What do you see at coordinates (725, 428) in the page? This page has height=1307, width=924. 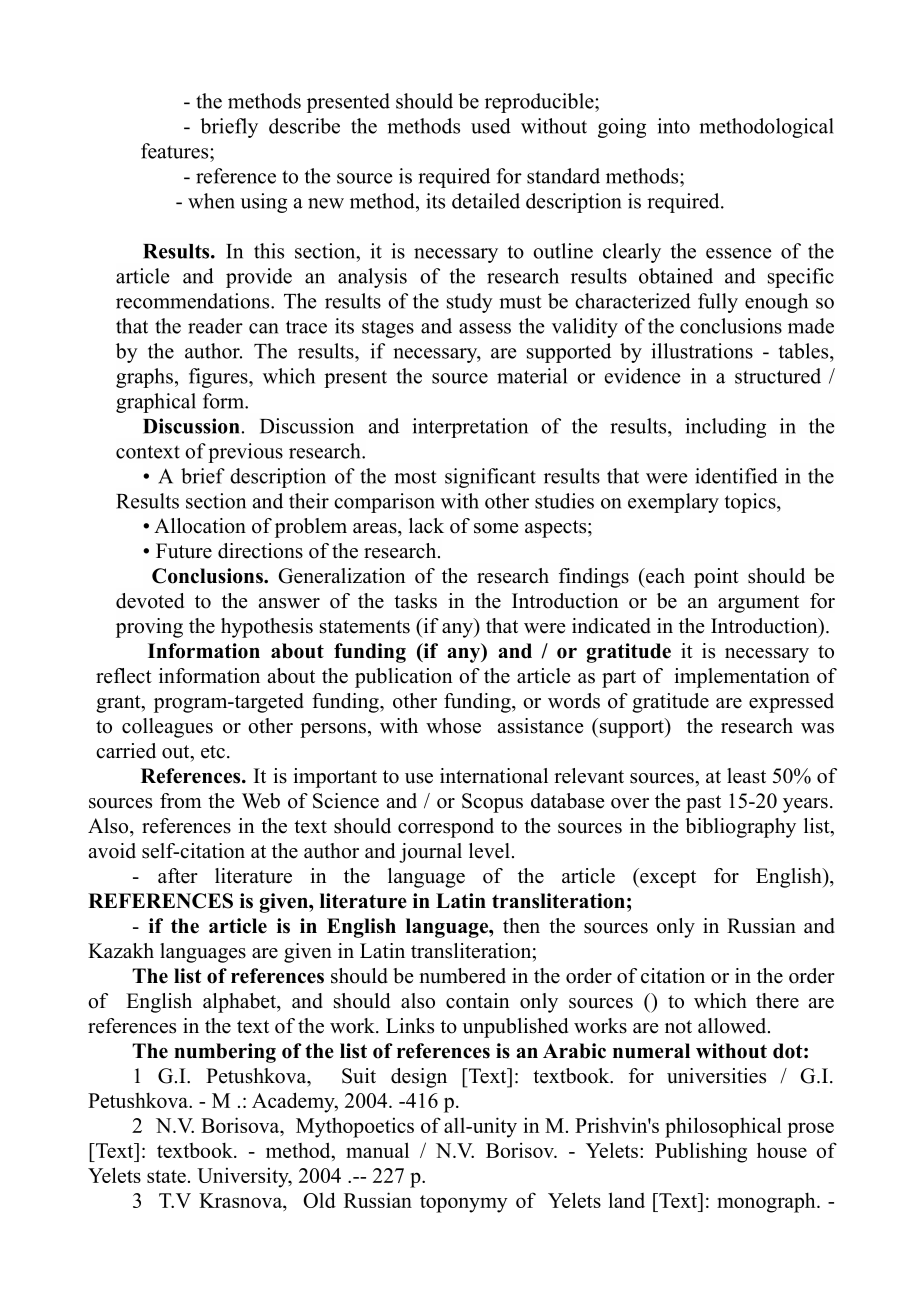 I see `including` at bounding box center [725, 428].
